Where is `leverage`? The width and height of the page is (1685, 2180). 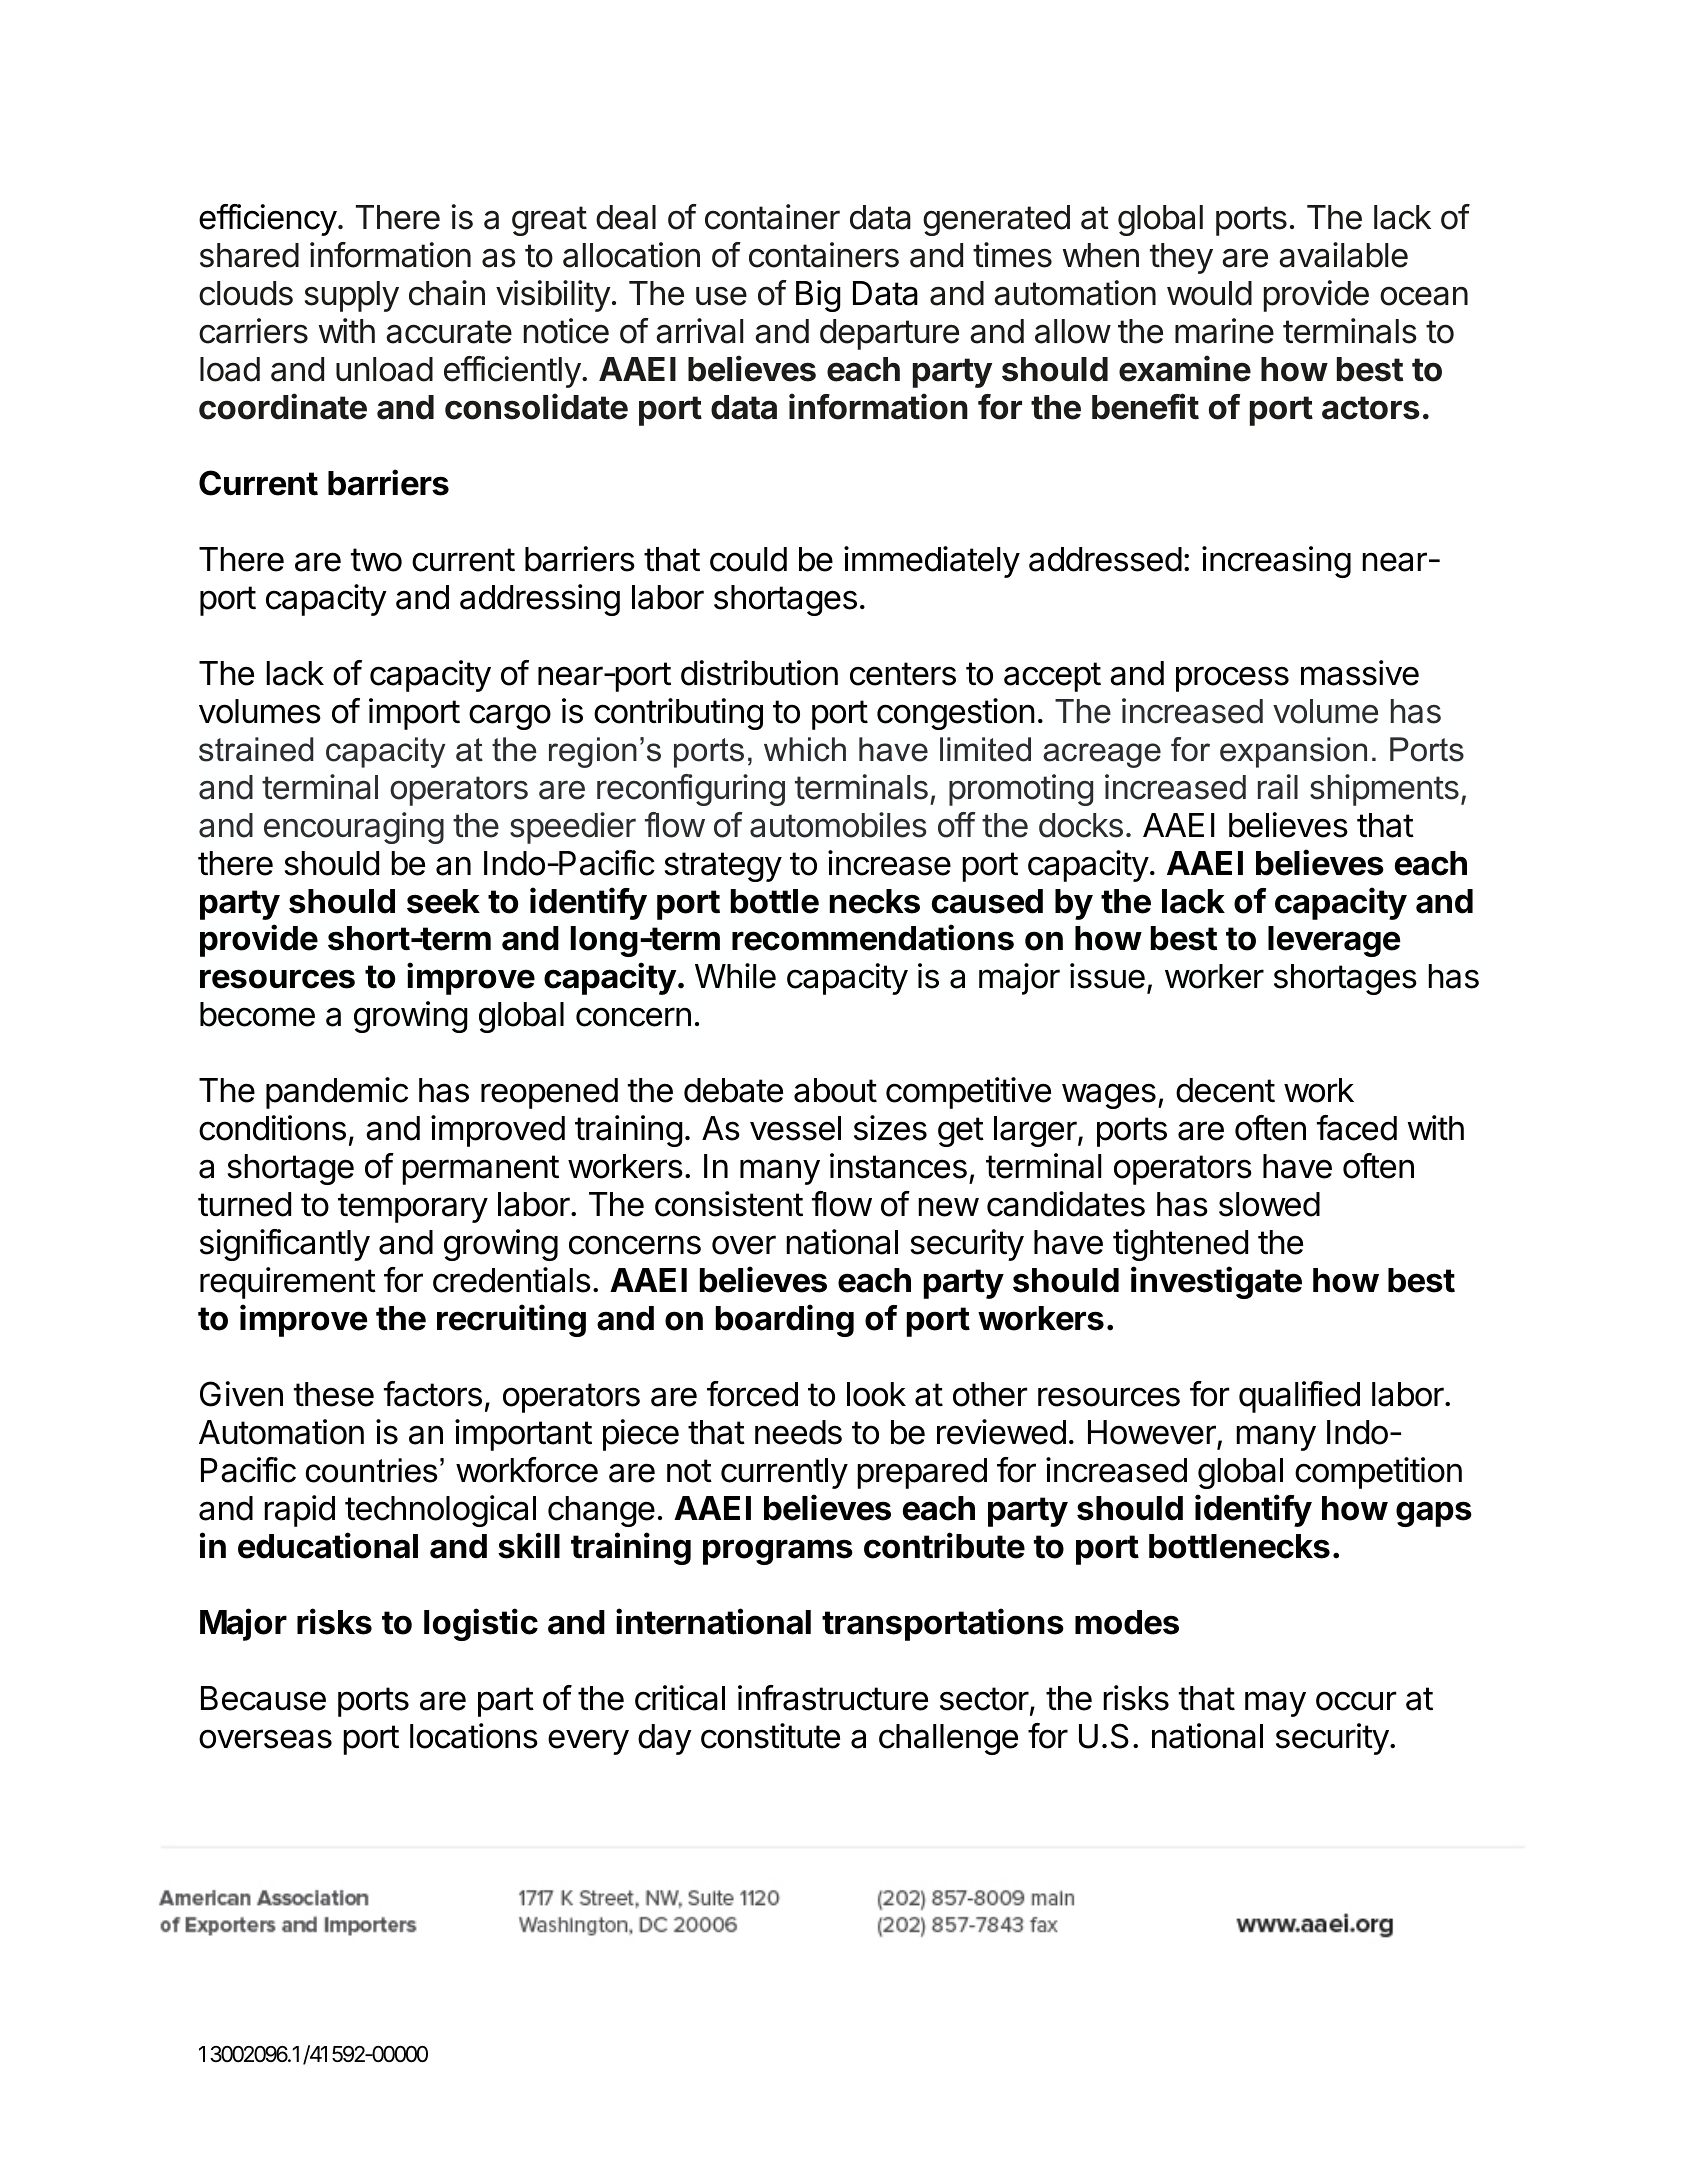
leverage is located at coordinates (1334, 941).
